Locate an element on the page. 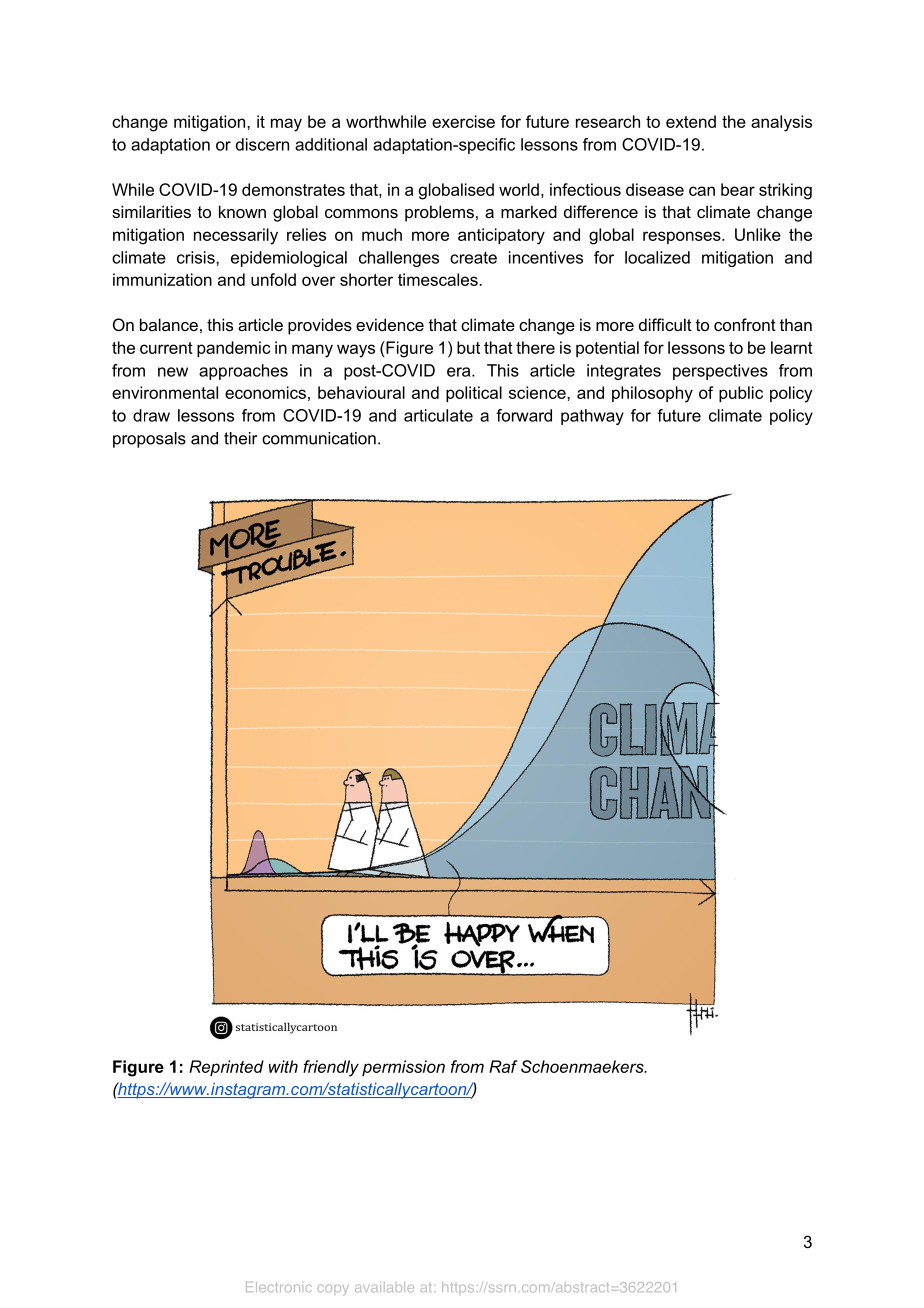 The image size is (924, 1308). exercise is located at coordinates (463, 121).
